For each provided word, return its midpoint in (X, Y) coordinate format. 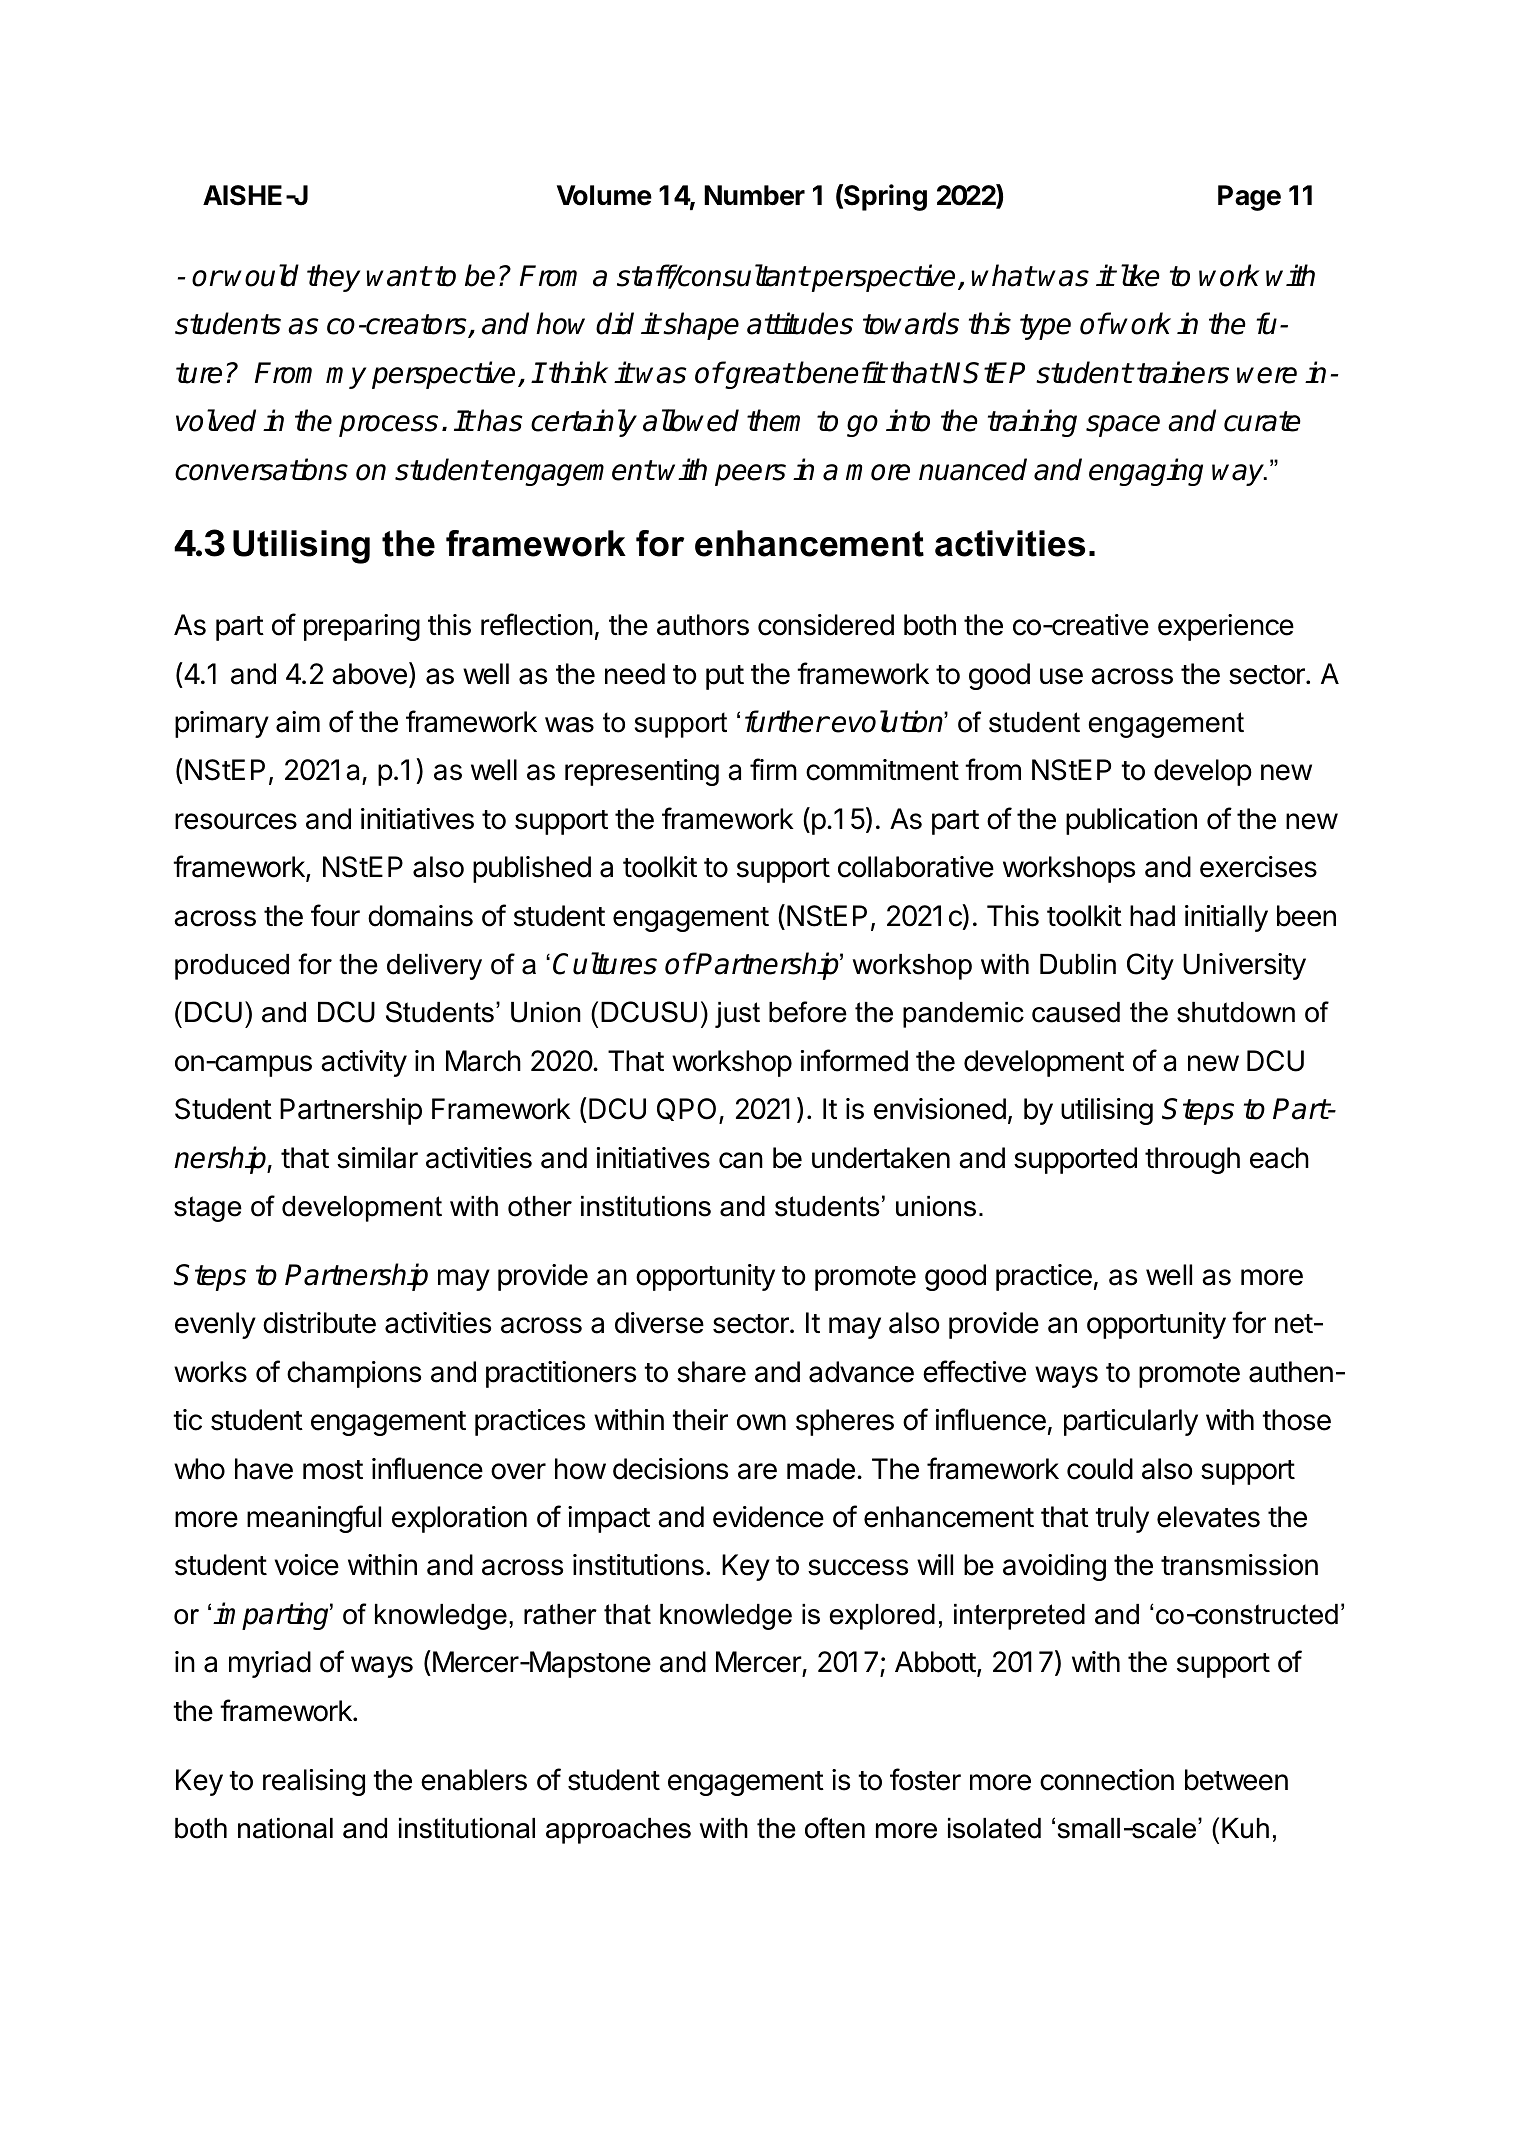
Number (754, 195)
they (334, 278)
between (1236, 1780)
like (1140, 275)
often (835, 1828)
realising (314, 1782)
